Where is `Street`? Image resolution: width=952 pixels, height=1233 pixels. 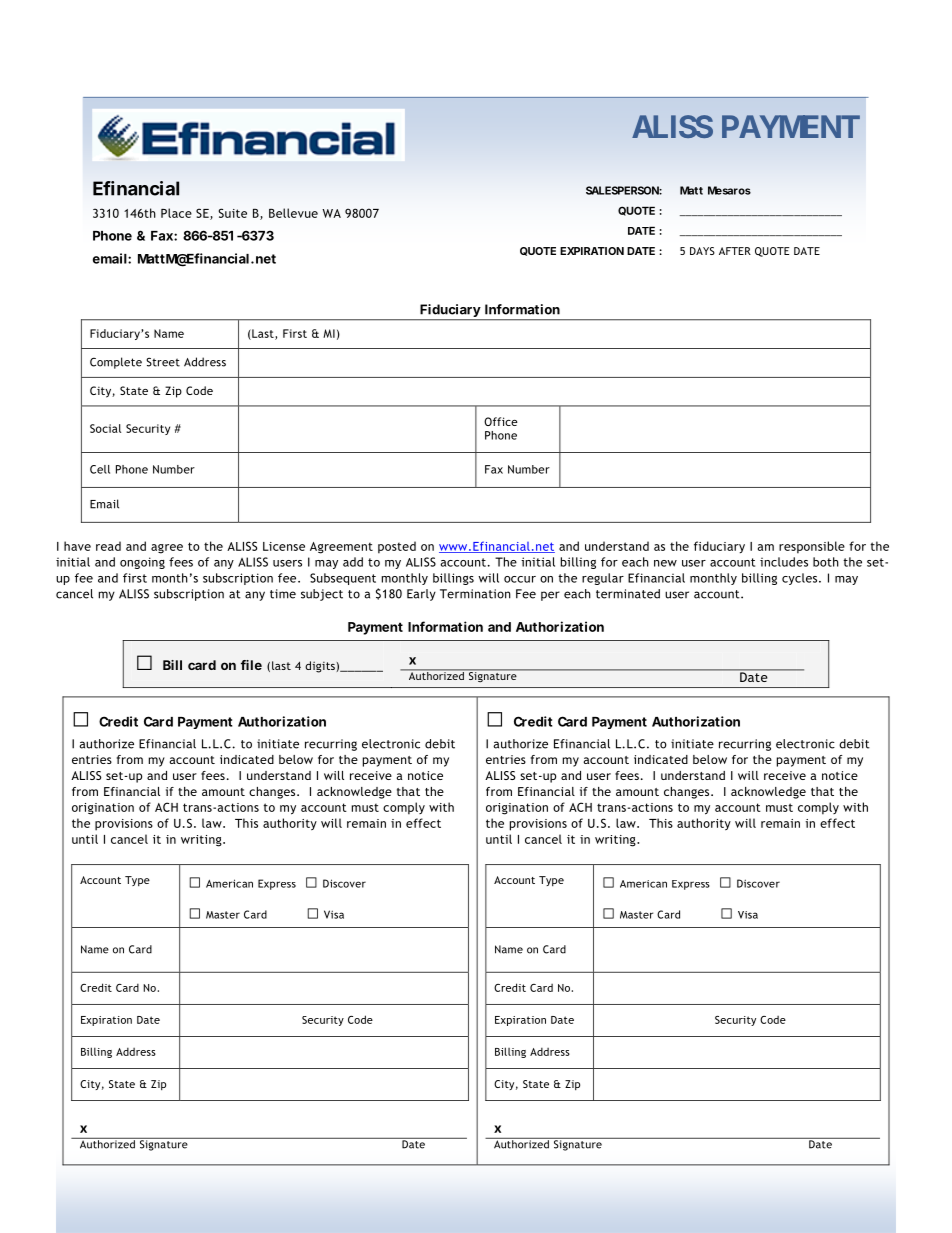
Street is located at coordinates (163, 362).
